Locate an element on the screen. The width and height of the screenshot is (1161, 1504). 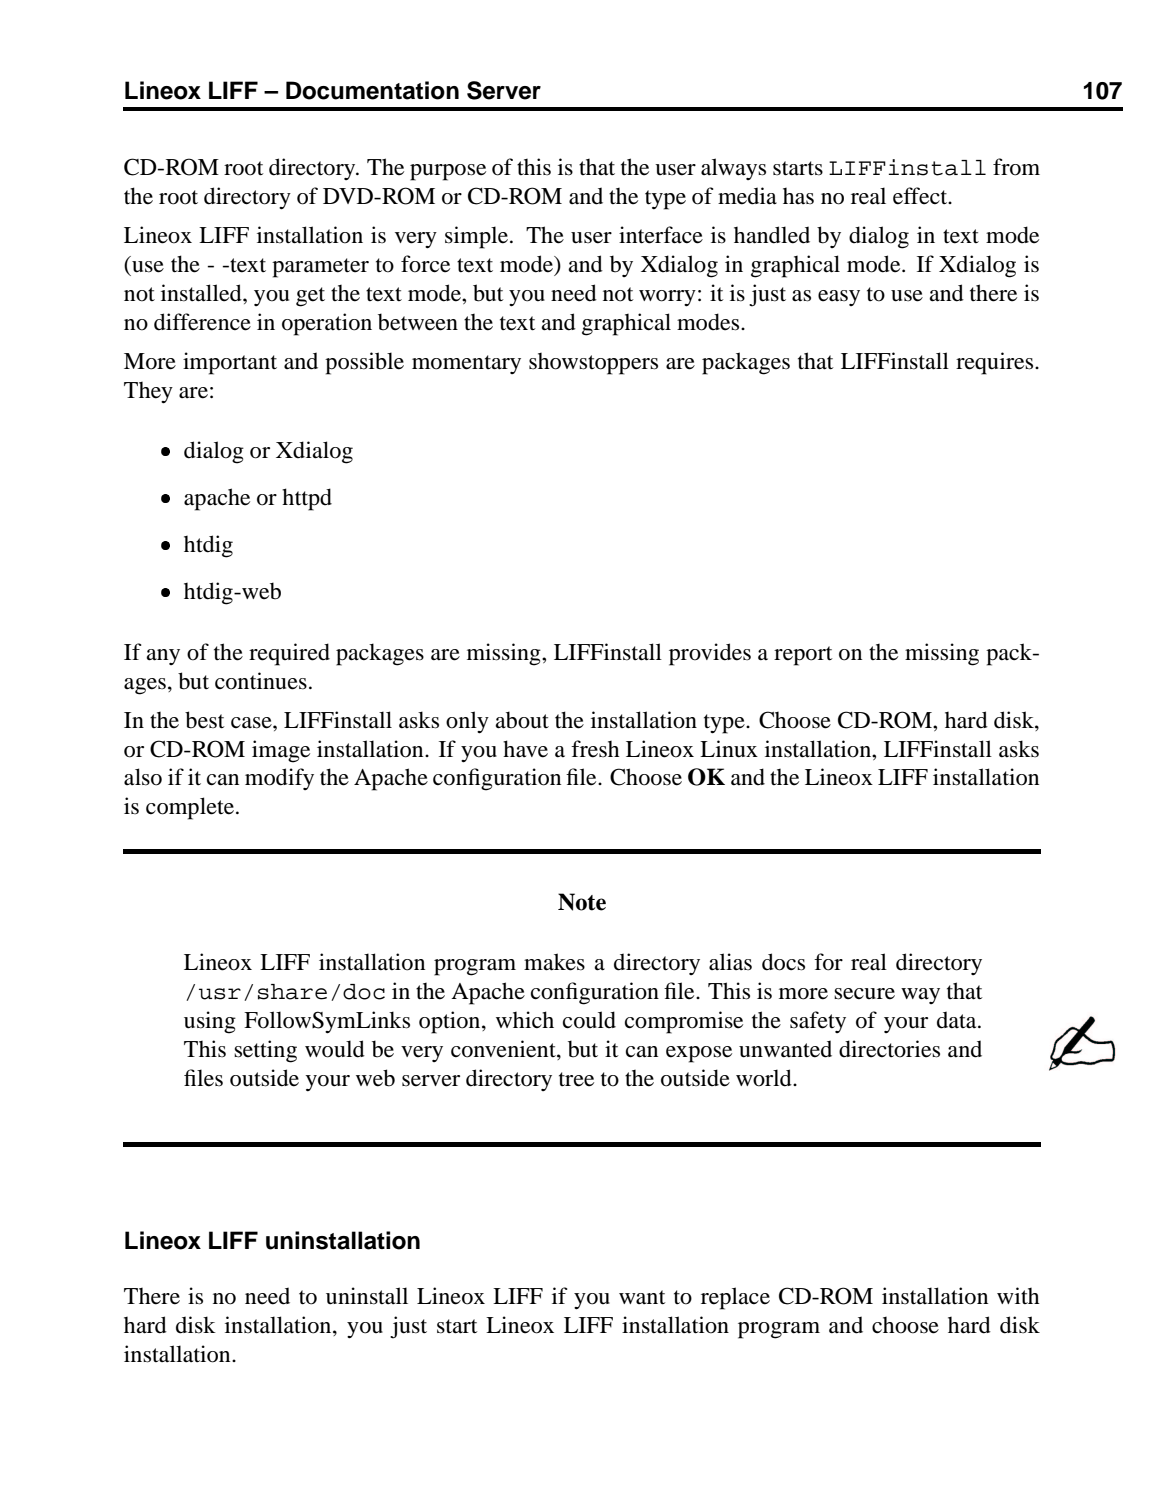
requires is located at coordinates (996, 363).
